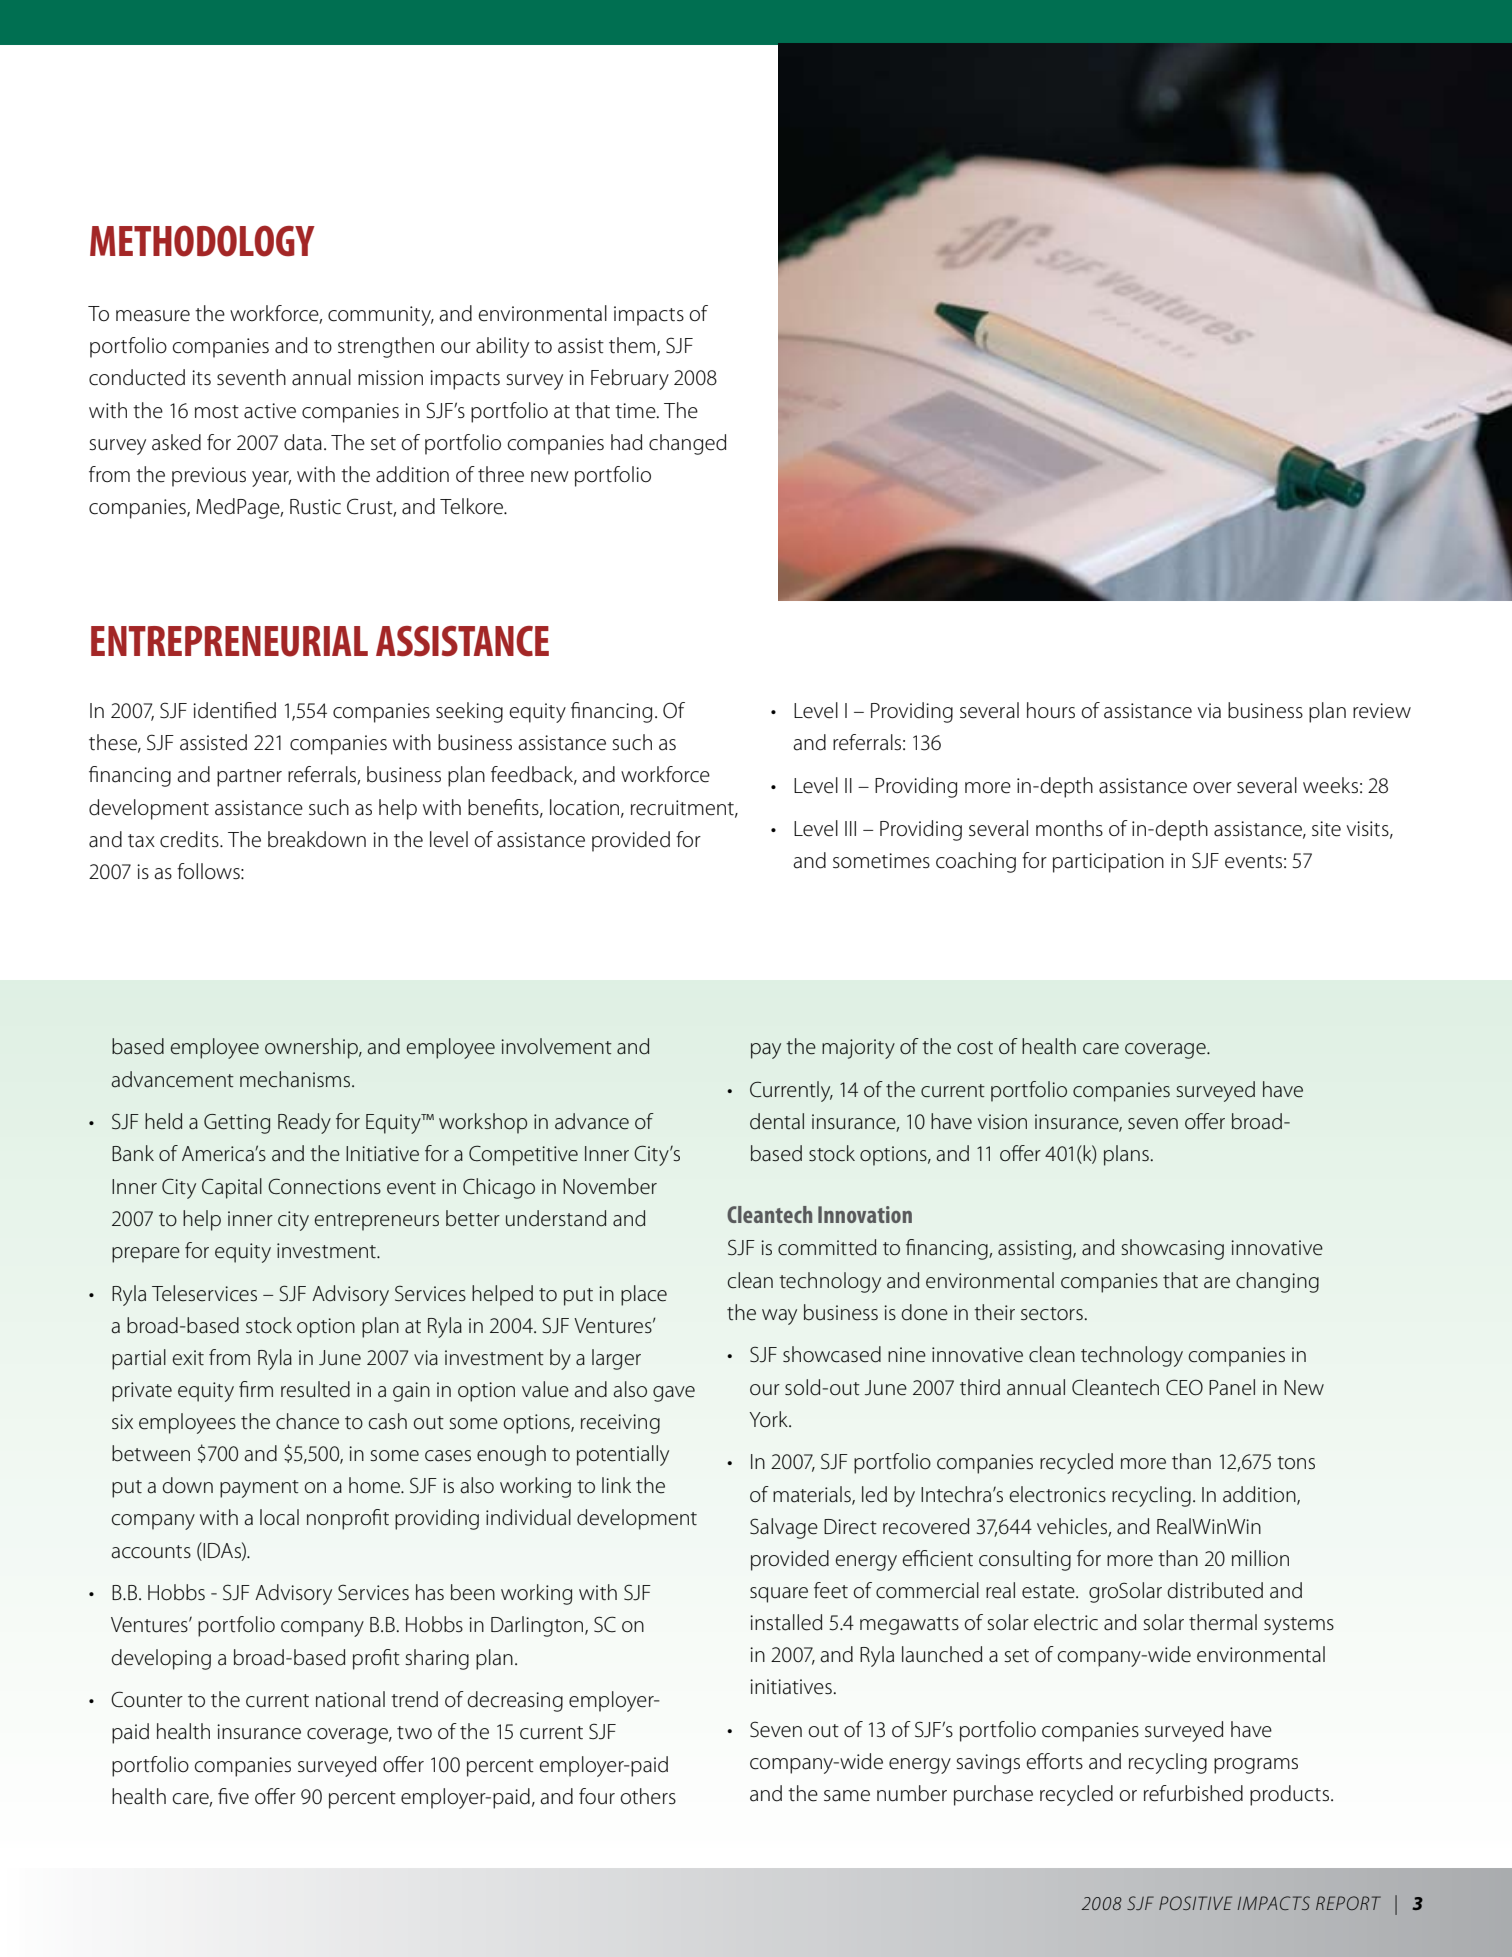 This image has width=1512, height=1957. What do you see at coordinates (847, 1796) in the image?
I see `same` at bounding box center [847, 1796].
